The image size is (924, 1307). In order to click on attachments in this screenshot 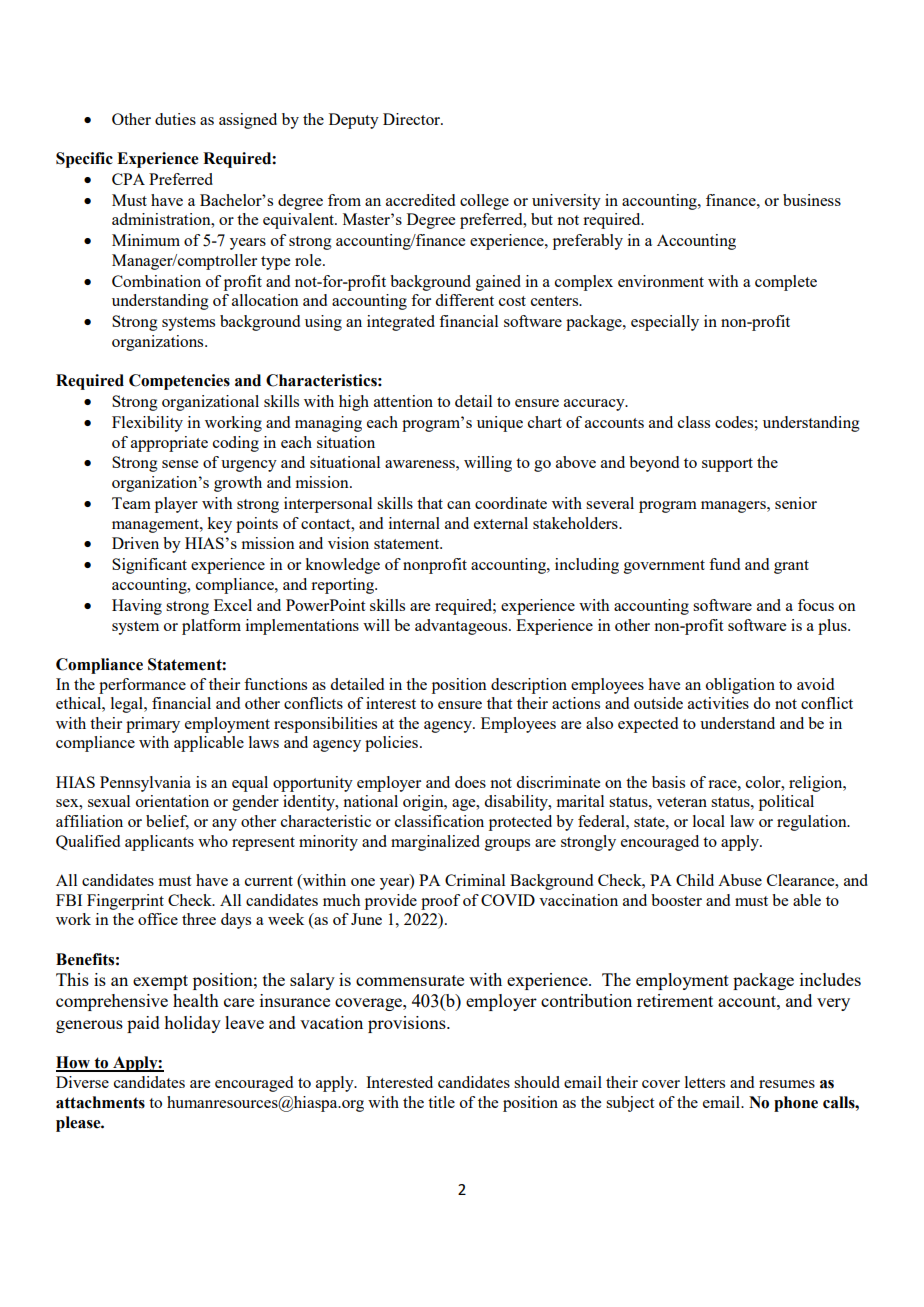, I will do `click(100, 1102)`.
